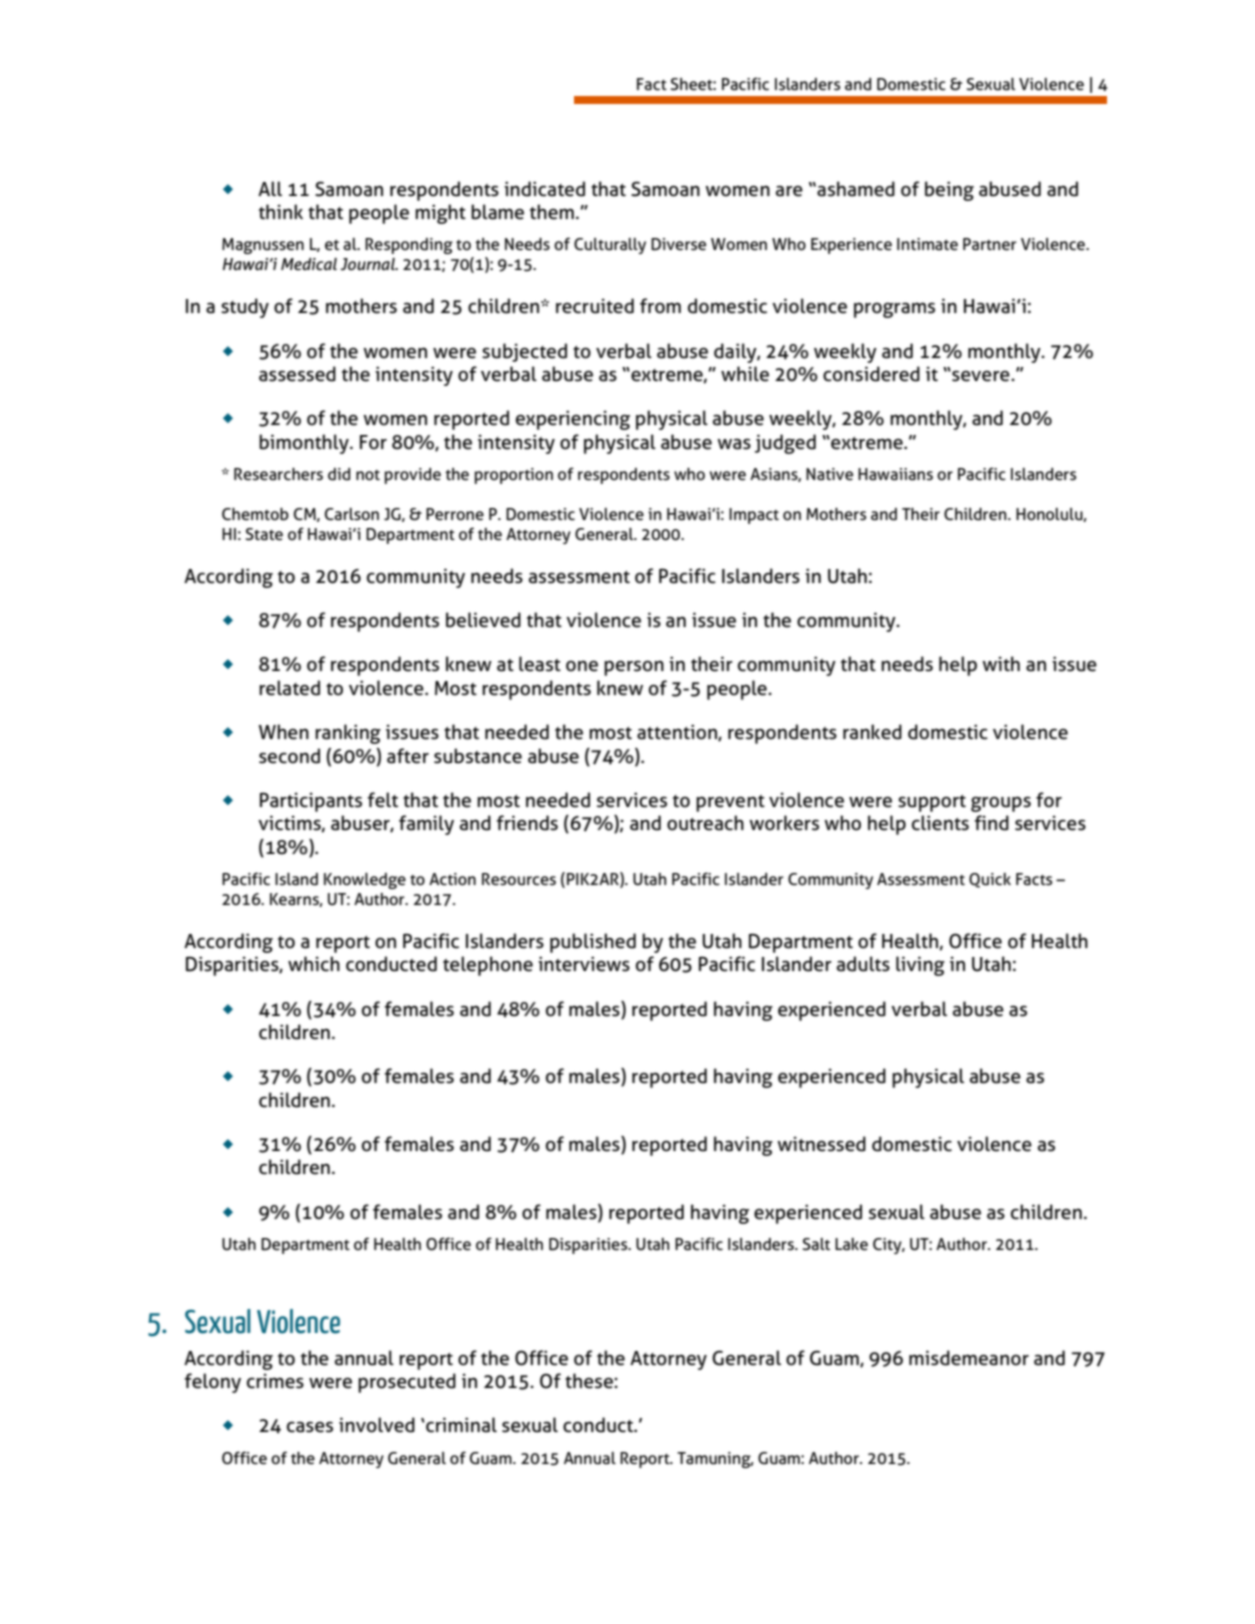 The height and width of the screenshot is (1624, 1255). What do you see at coordinates (514, 476) in the screenshot?
I see `proportion` at bounding box center [514, 476].
